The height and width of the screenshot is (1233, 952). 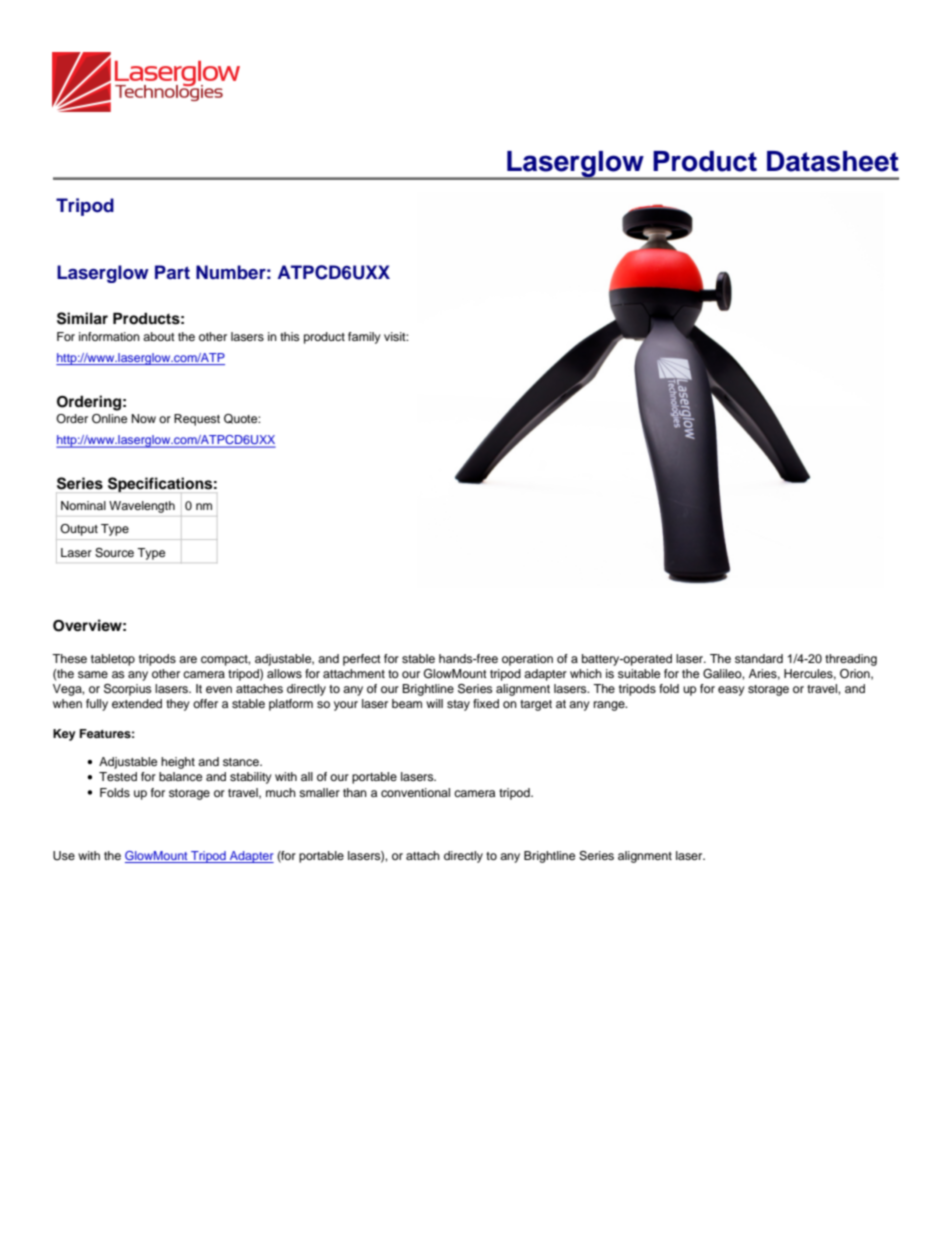 I want to click on will, so click(x=434, y=703).
